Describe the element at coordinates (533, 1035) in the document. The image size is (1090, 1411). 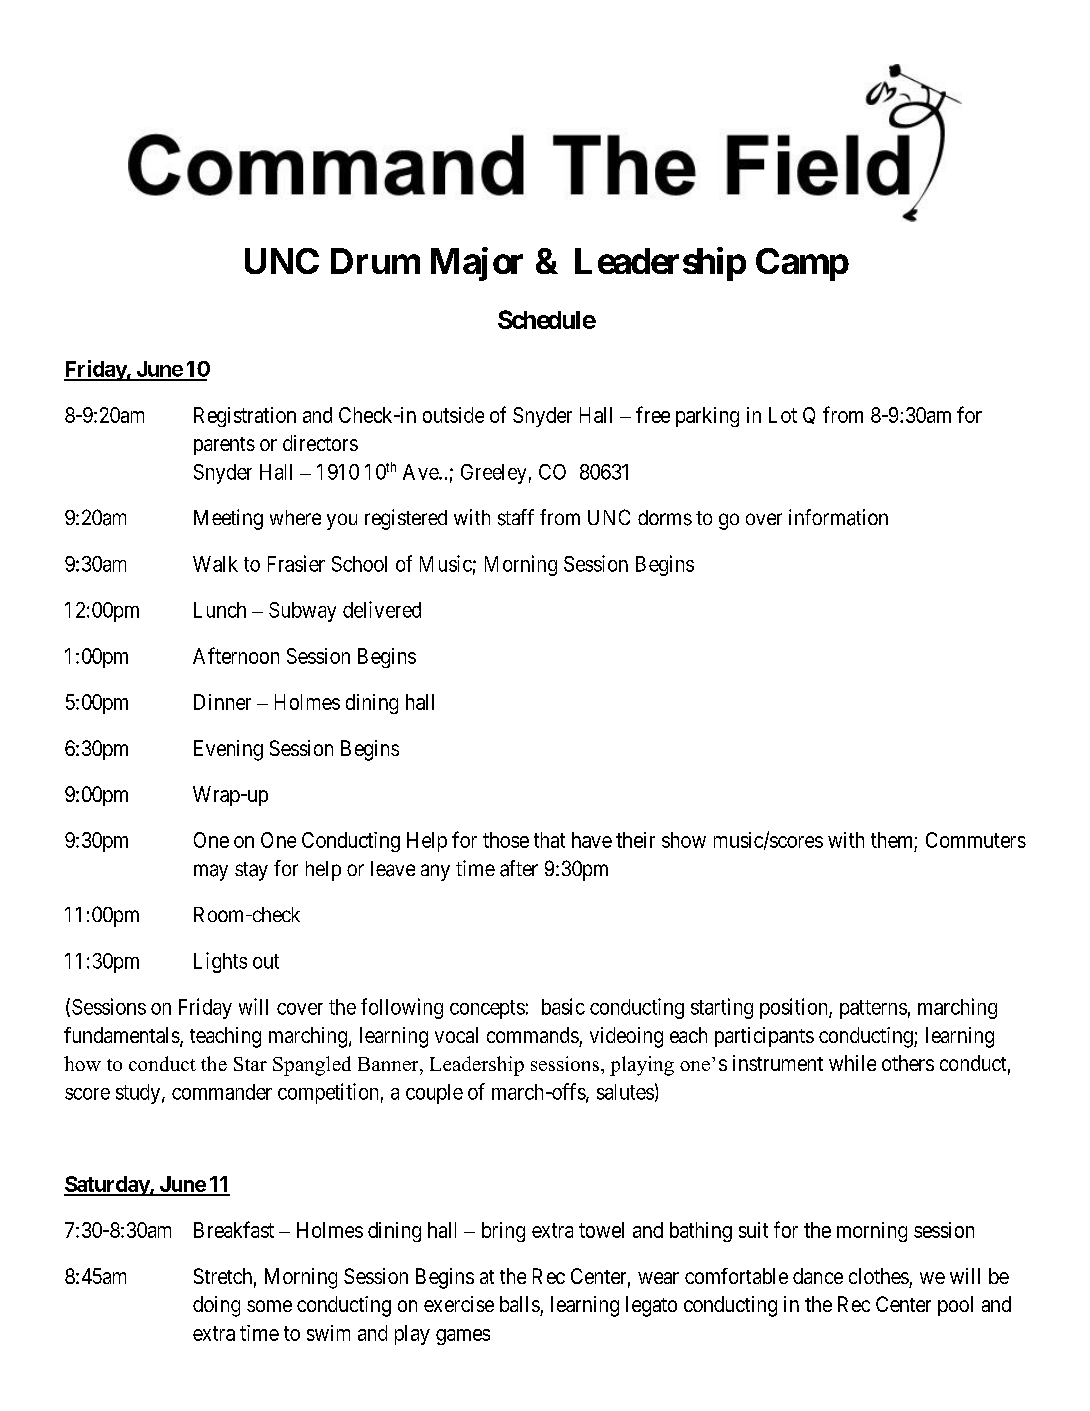
I see `commands` at that location.
